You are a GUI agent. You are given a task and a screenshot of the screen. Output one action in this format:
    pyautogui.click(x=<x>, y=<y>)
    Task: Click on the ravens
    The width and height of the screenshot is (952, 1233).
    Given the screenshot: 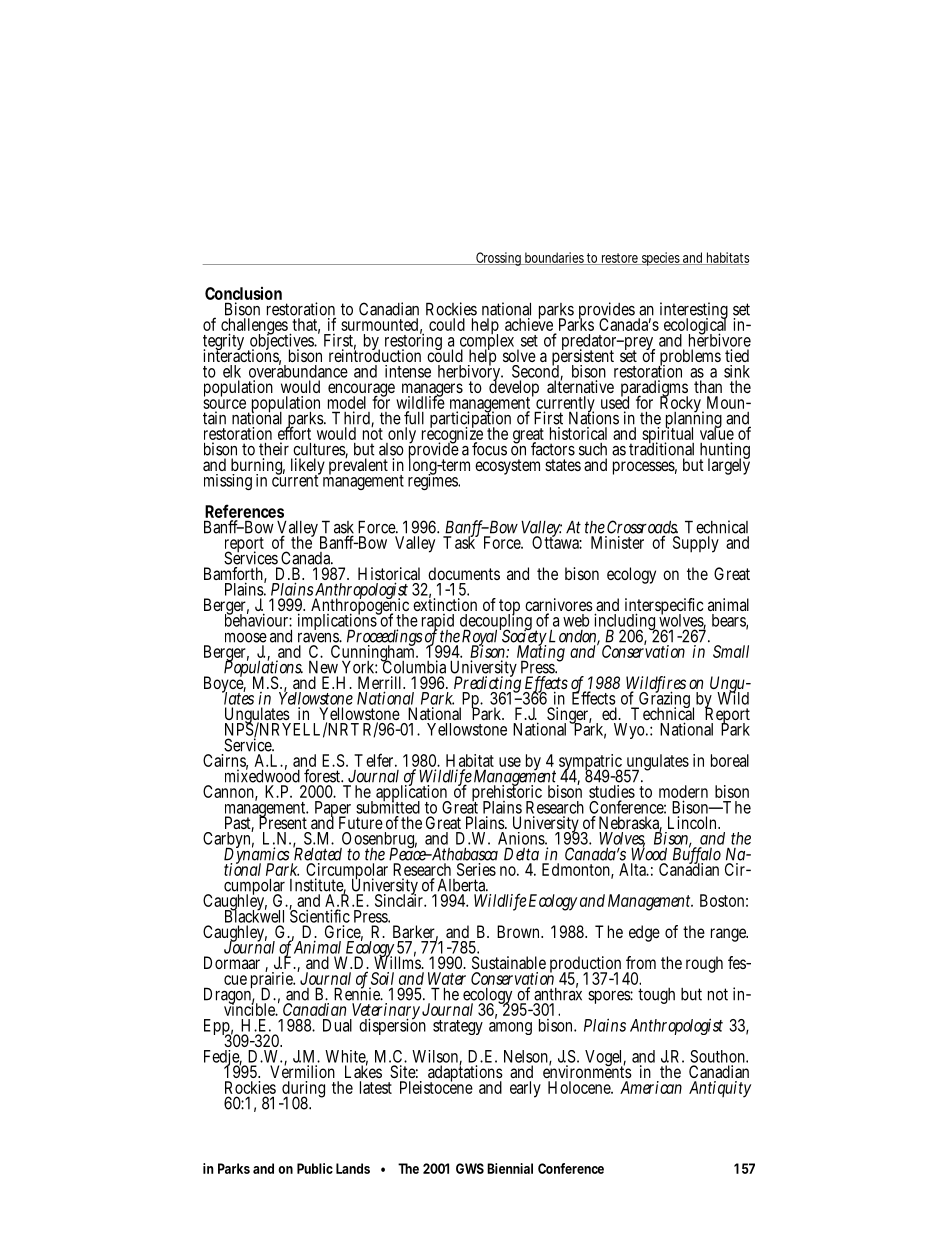 What is the action you would take?
    pyautogui.click(x=320, y=637)
